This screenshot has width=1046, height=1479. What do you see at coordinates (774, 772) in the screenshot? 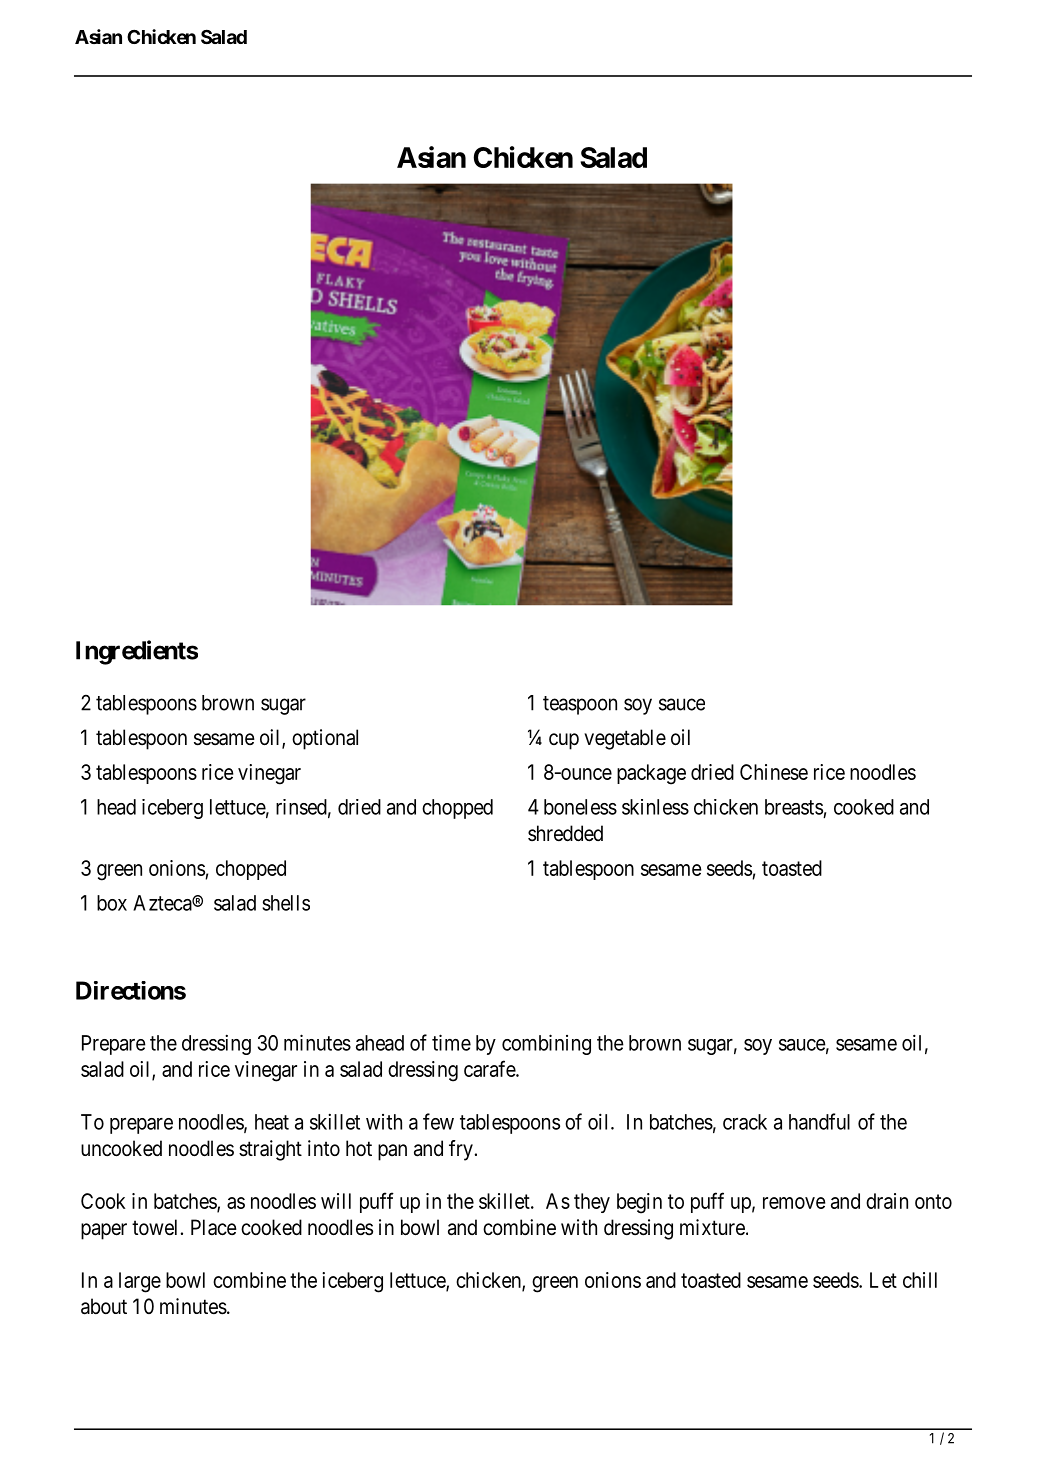
I see `Chinese` at bounding box center [774, 772].
